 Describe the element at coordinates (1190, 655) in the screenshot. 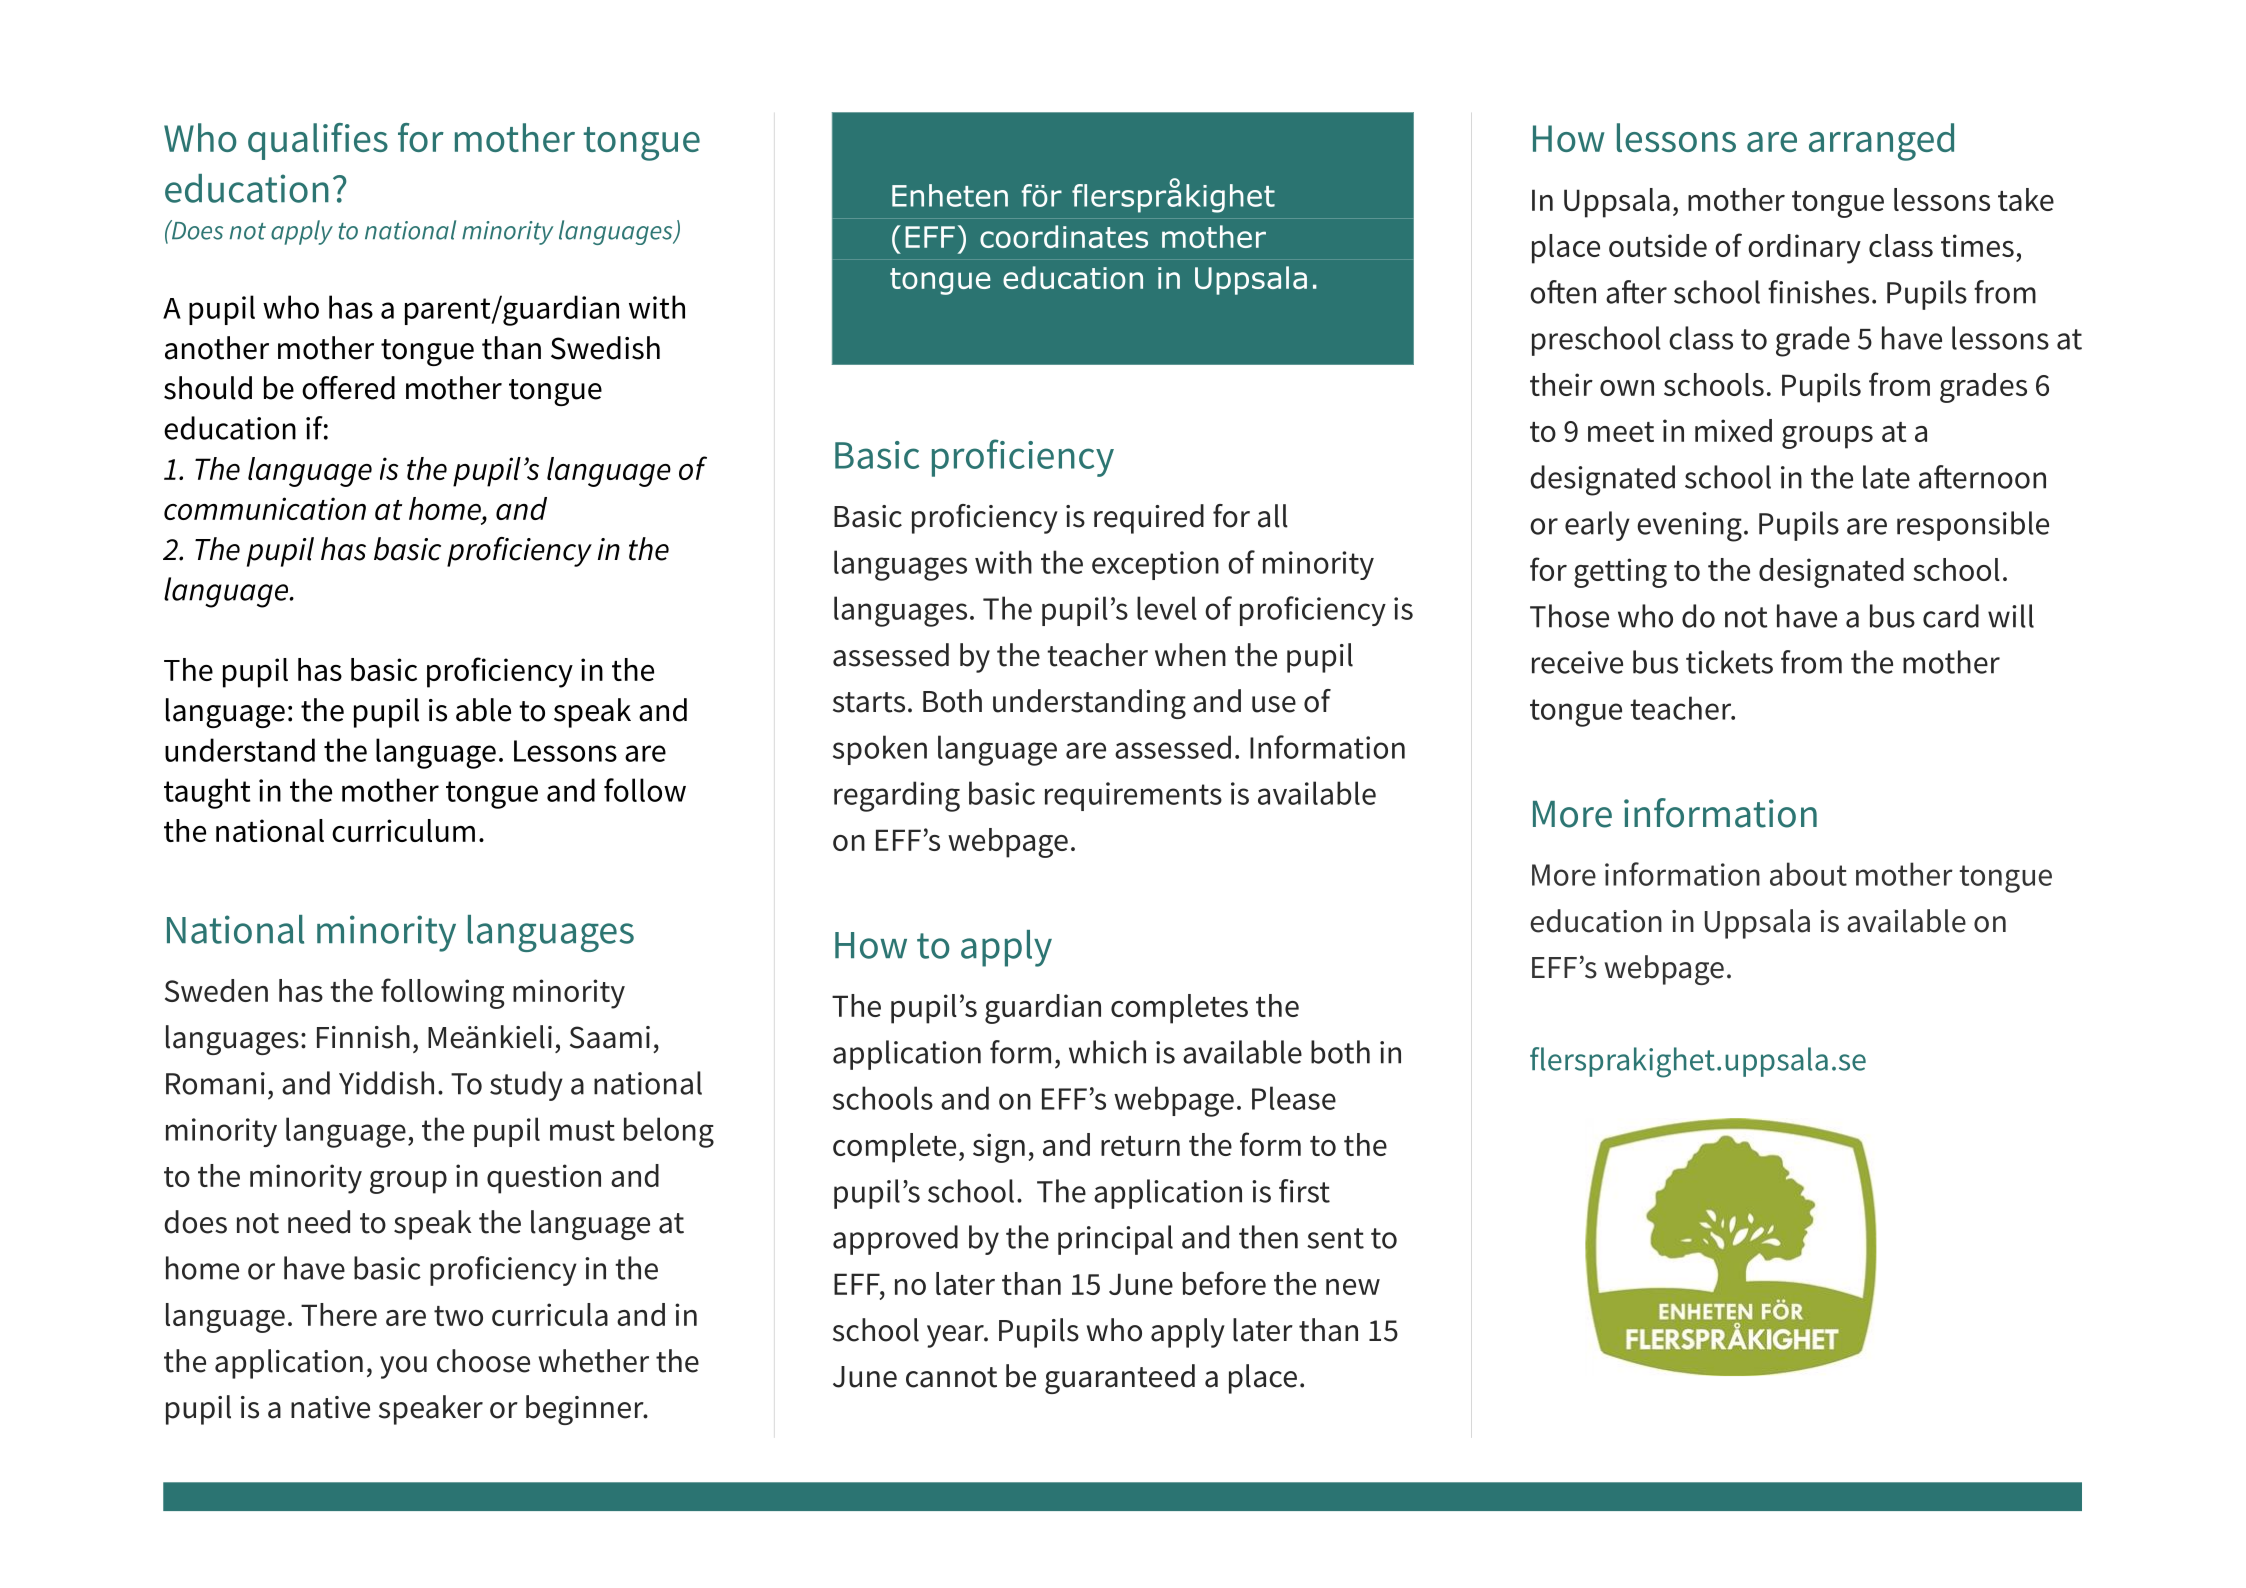

I see `when` at that location.
